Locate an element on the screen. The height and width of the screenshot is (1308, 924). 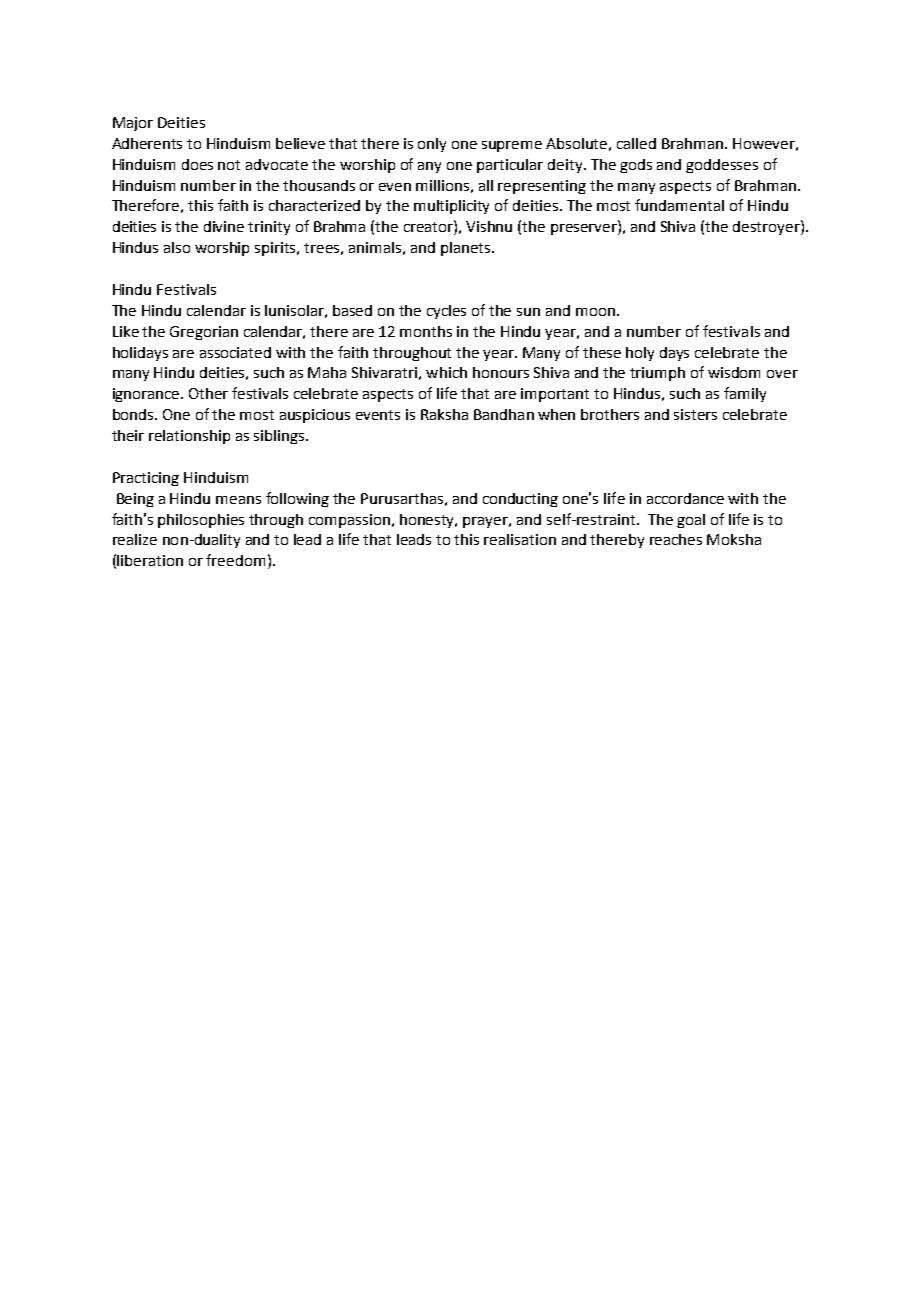
holy is located at coordinates (640, 354).
